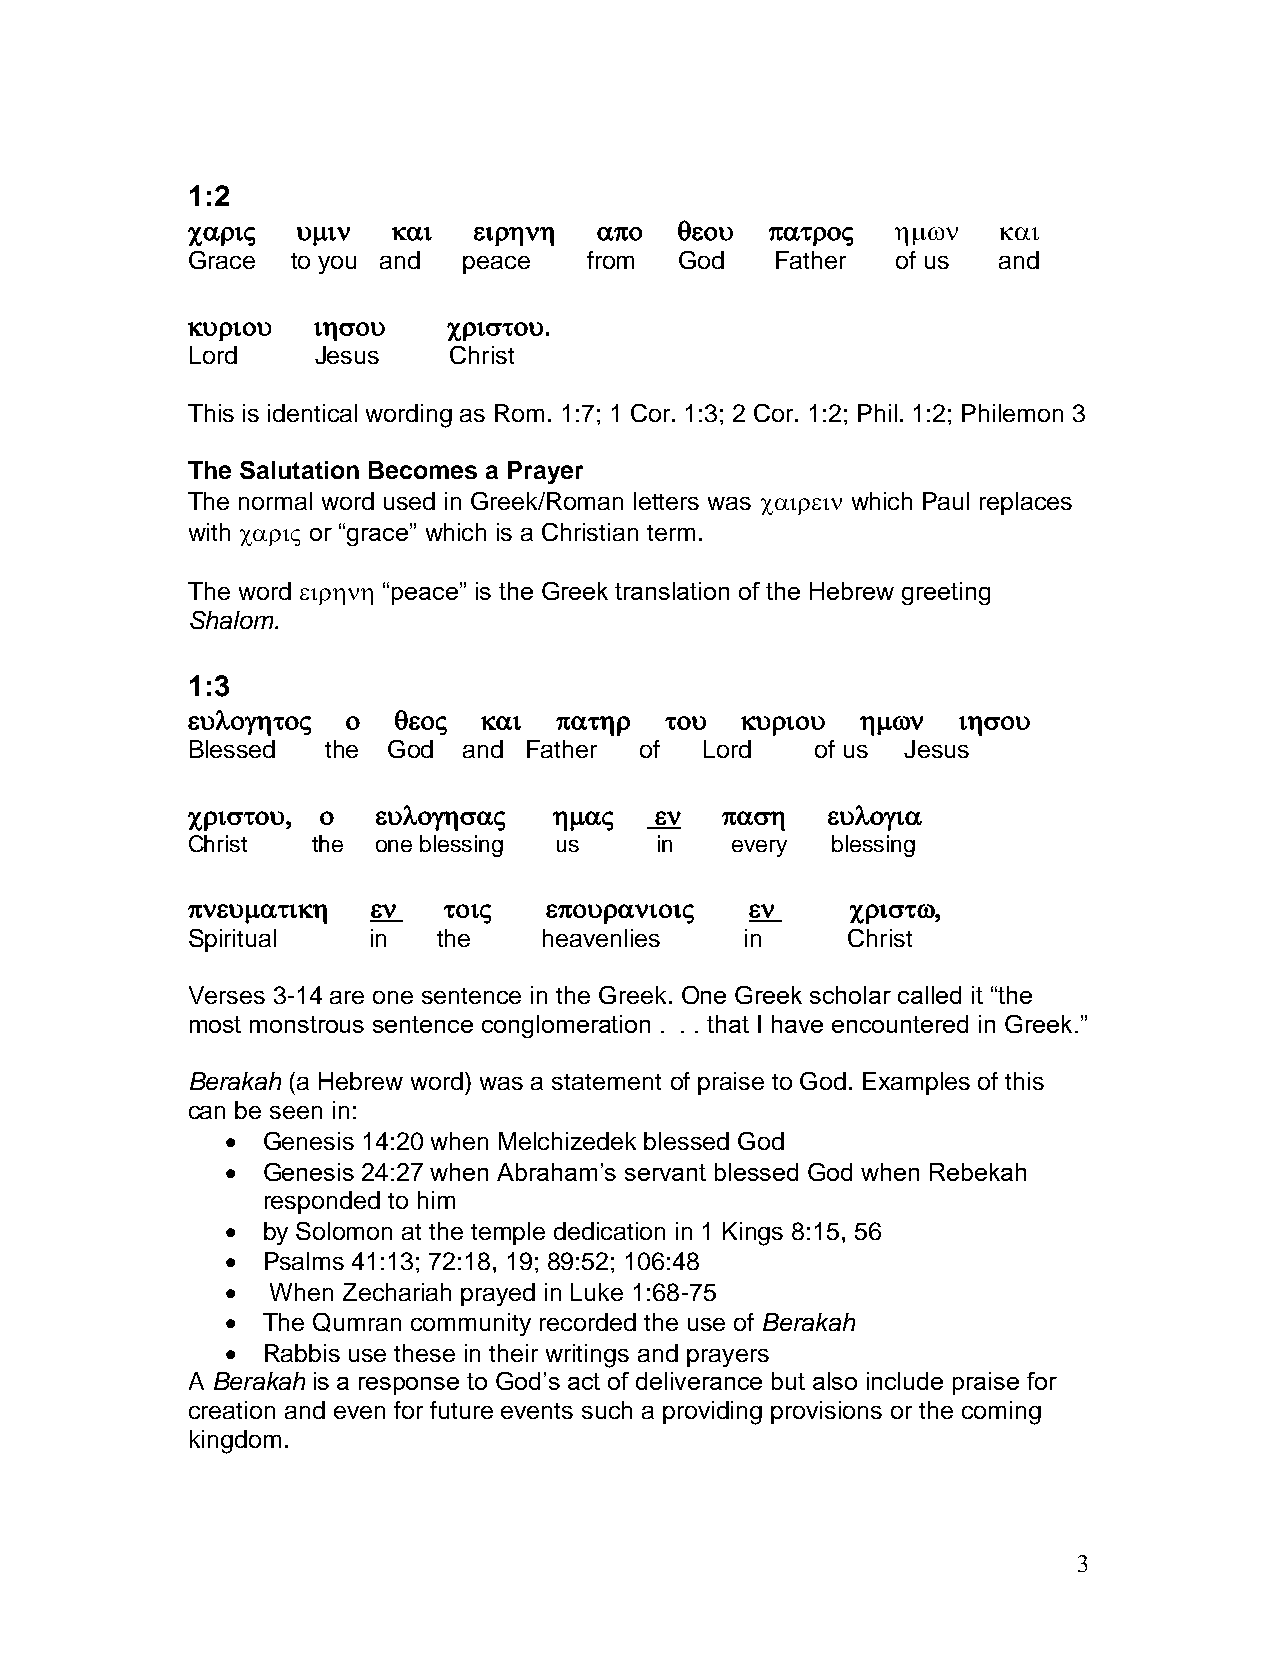 This image has height=1653, width=1277. What do you see at coordinates (302, 1353) in the image?
I see `Rabbis` at bounding box center [302, 1353].
